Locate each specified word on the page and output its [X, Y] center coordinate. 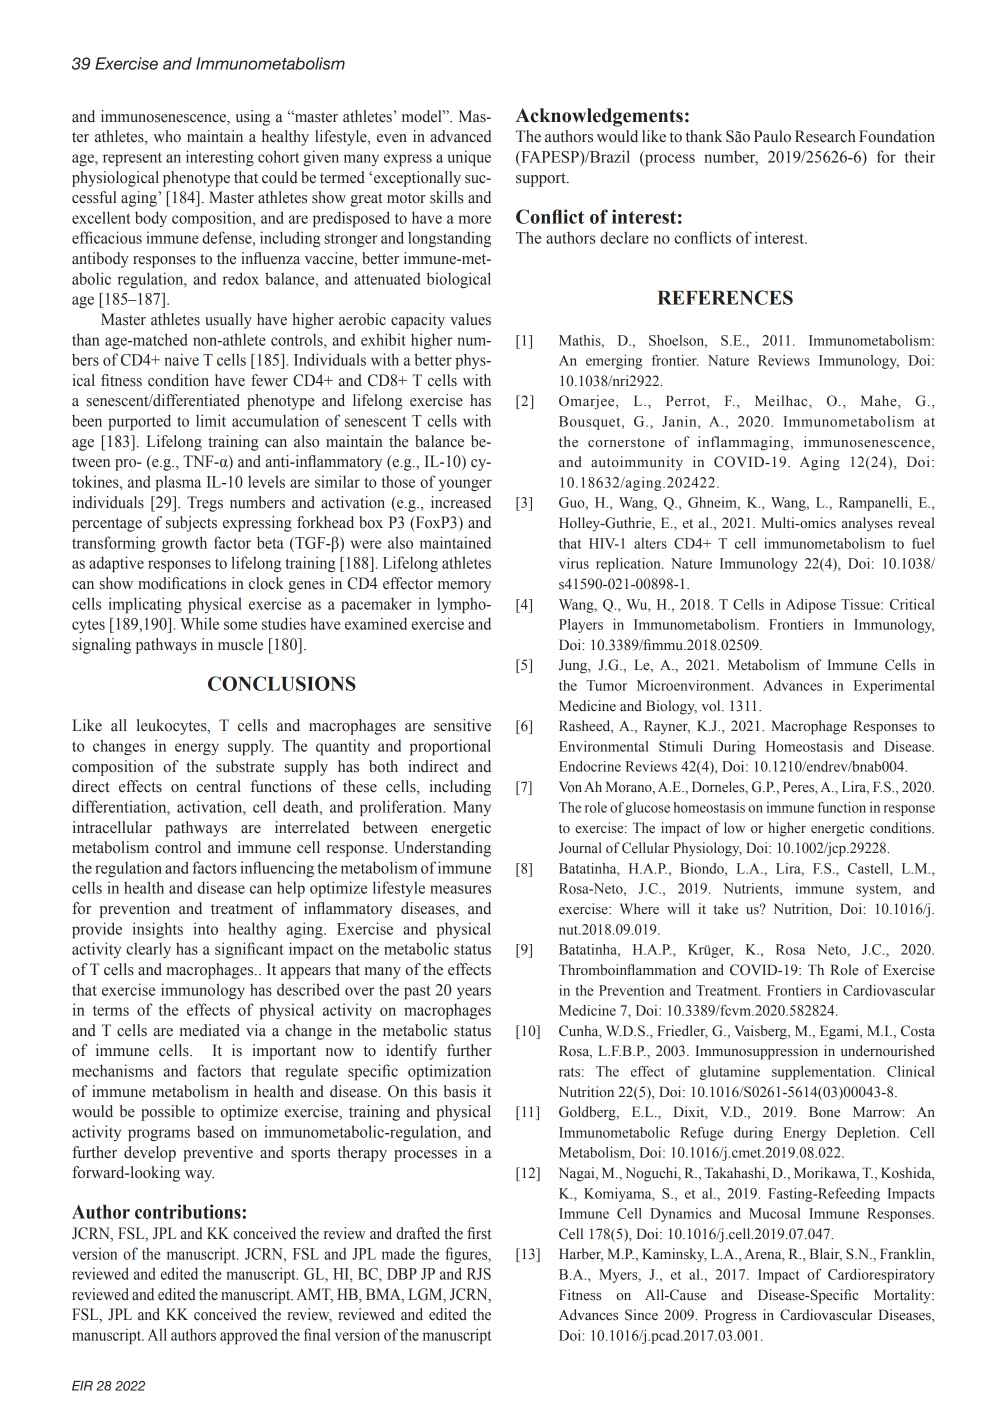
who [167, 136]
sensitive [462, 725]
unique [469, 158]
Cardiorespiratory [881, 1276]
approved [248, 1336]
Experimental [894, 687]
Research [825, 136]
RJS [479, 1274]
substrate [245, 766]
